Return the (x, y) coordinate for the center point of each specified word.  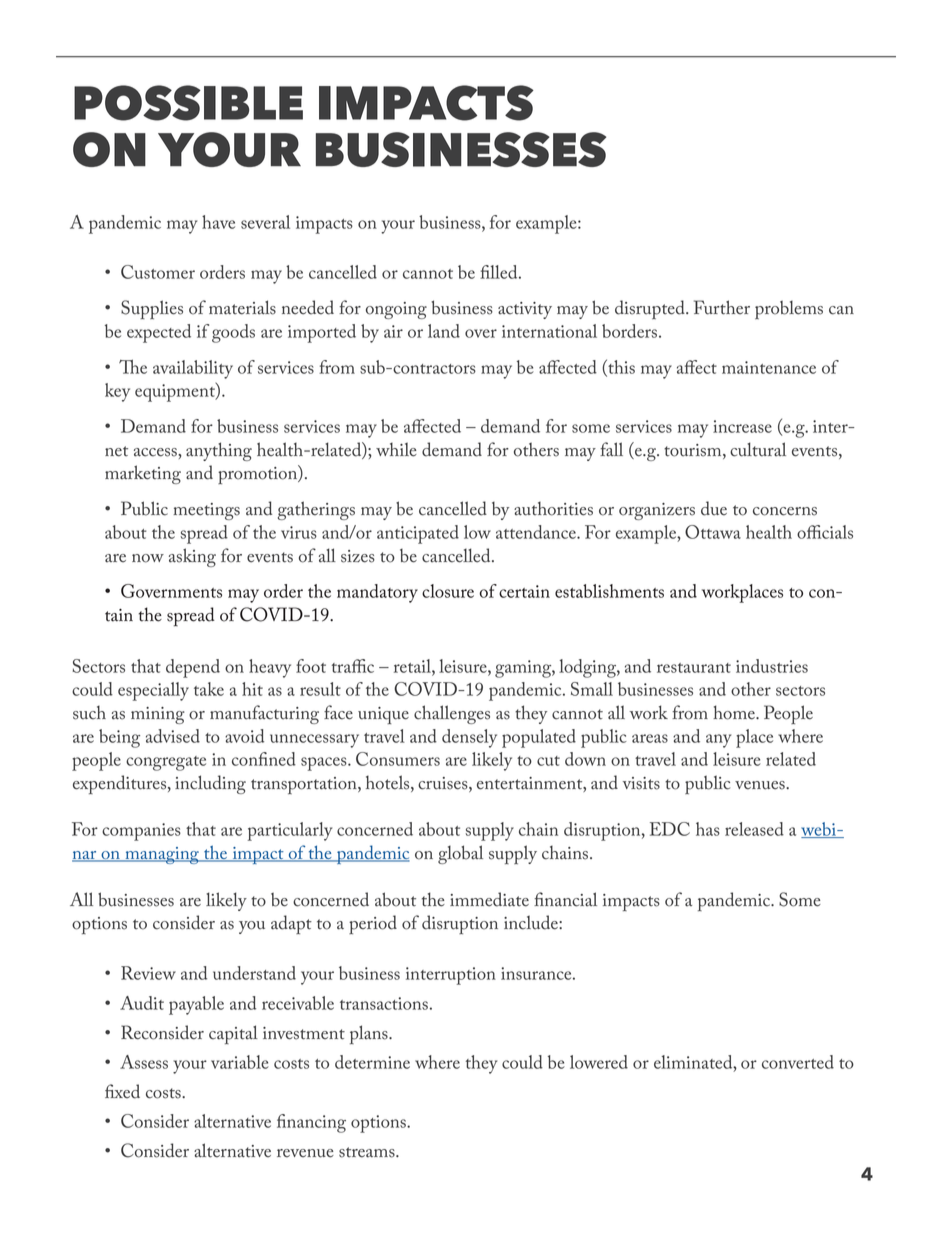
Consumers (398, 759)
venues (761, 785)
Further (722, 307)
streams (368, 1152)
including (210, 784)
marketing (143, 474)
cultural (758, 449)
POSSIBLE (188, 103)
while (396, 449)
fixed (122, 1091)
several (265, 222)
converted (798, 1062)
